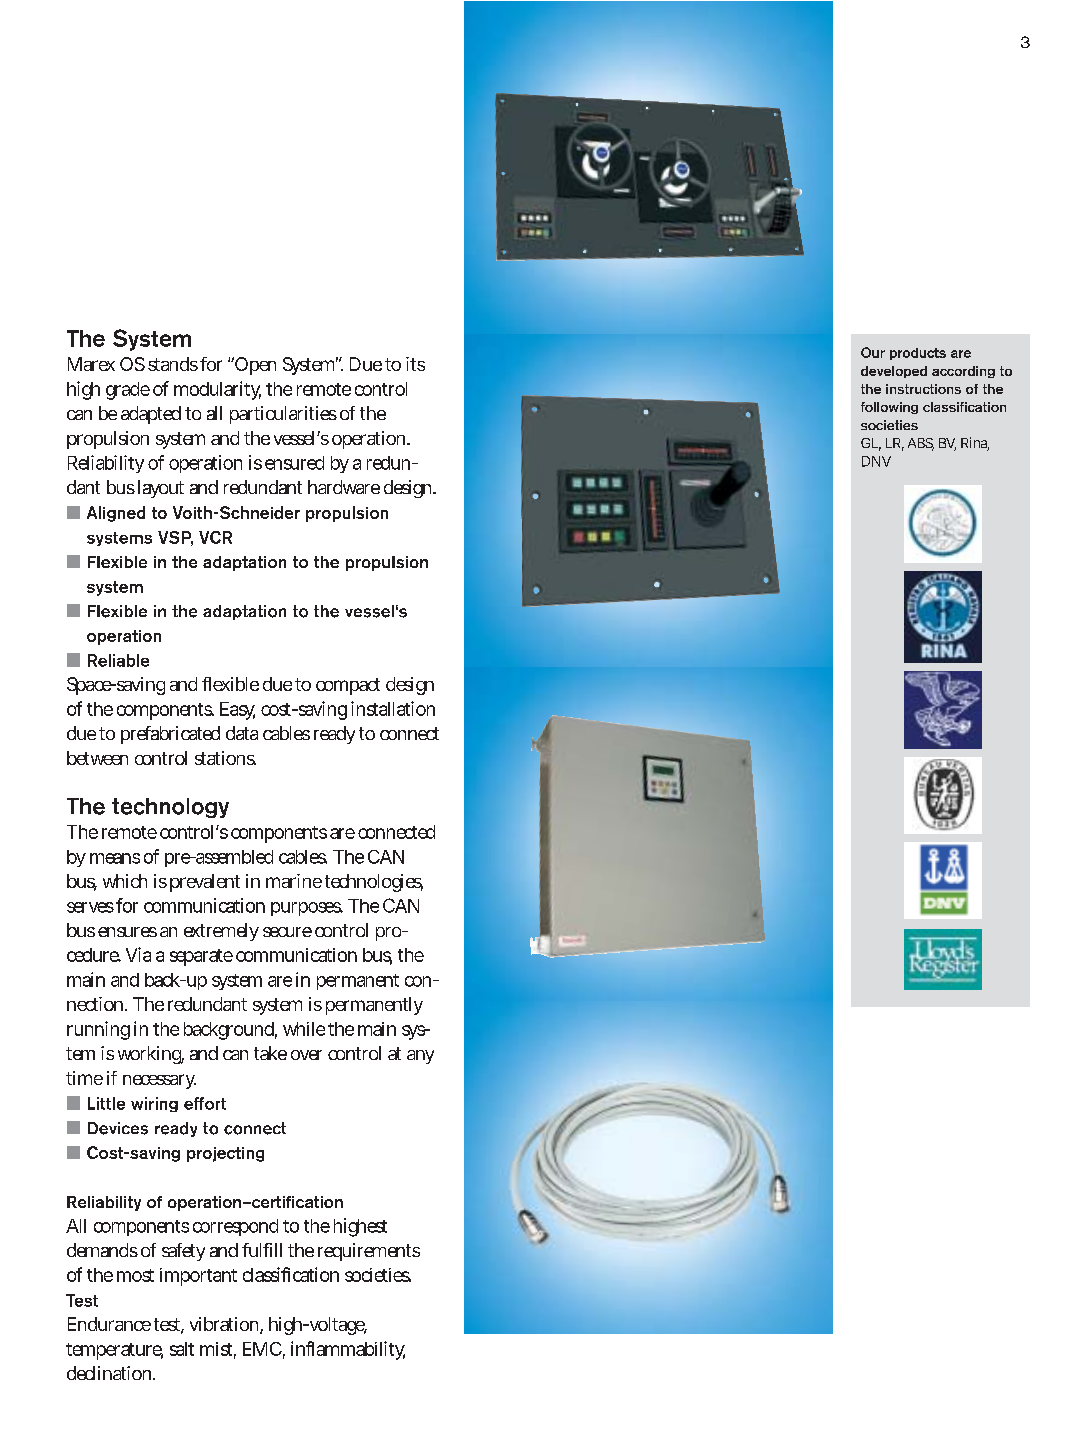  What do you see at coordinates (393, 708) in the screenshot?
I see `installation` at bounding box center [393, 708].
